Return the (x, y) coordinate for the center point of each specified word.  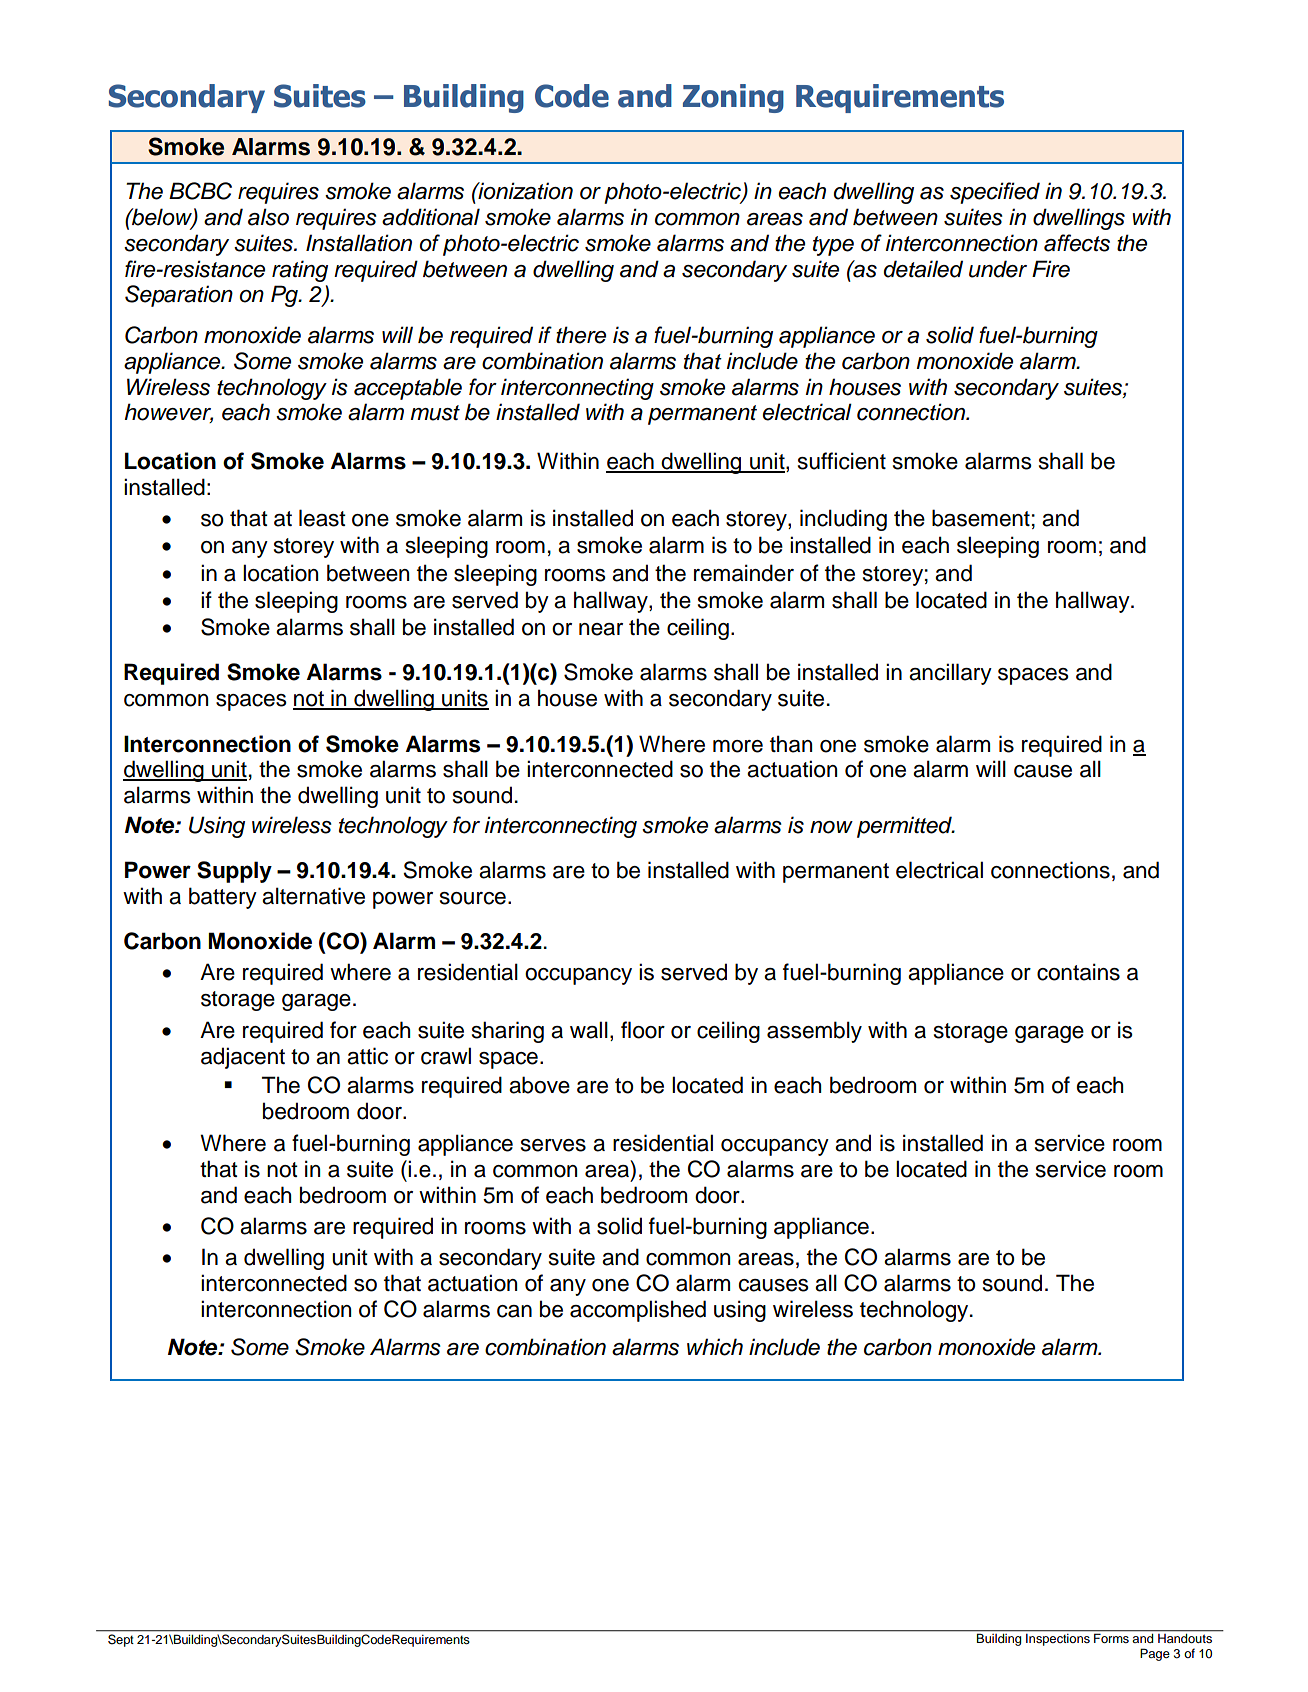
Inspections (1058, 1638)
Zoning (733, 98)
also (268, 217)
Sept (120, 1640)
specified (995, 193)
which (715, 1347)
